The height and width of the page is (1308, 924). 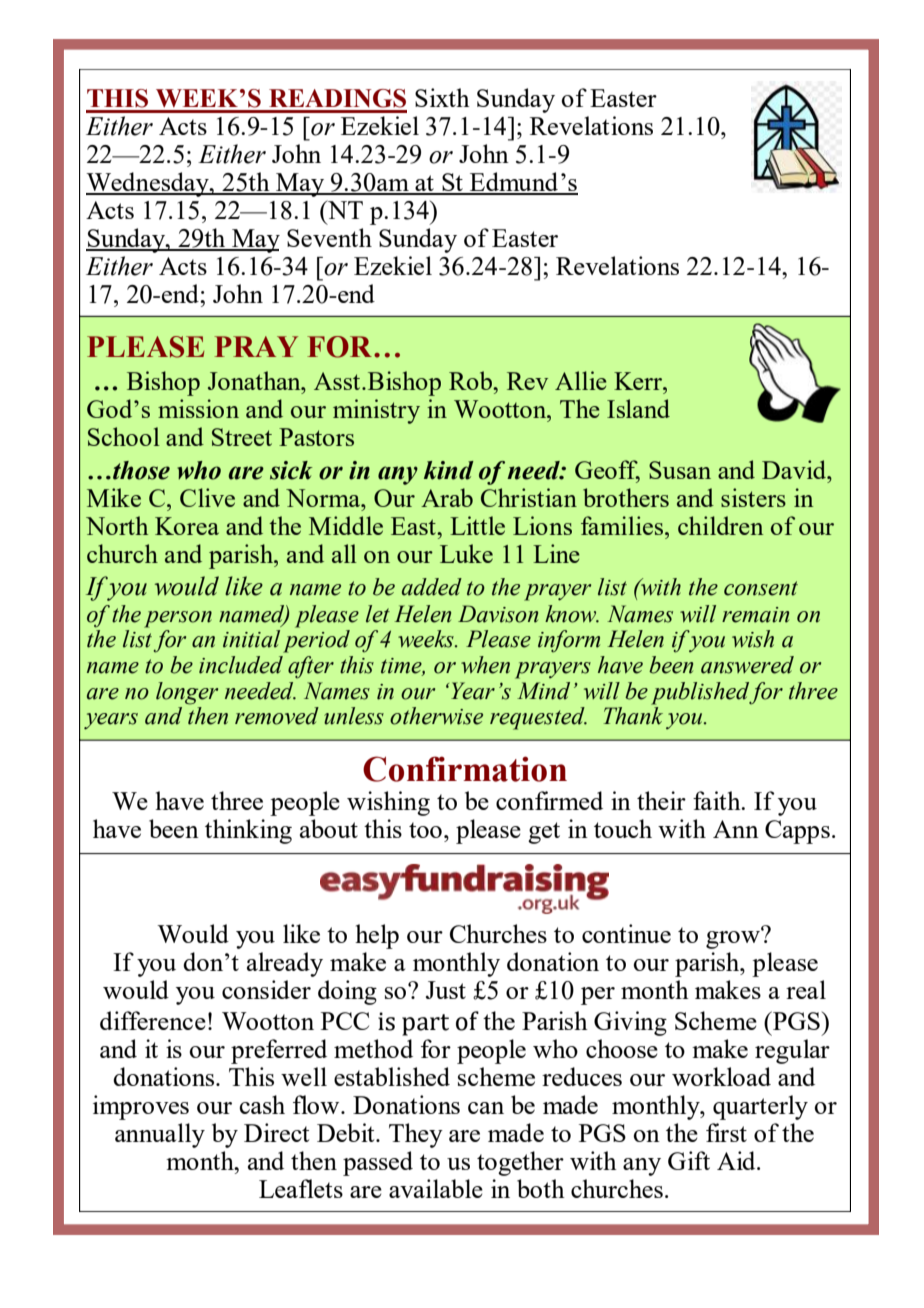 What do you see at coordinates (465, 769) in the page?
I see `Confirmation` at bounding box center [465, 769].
